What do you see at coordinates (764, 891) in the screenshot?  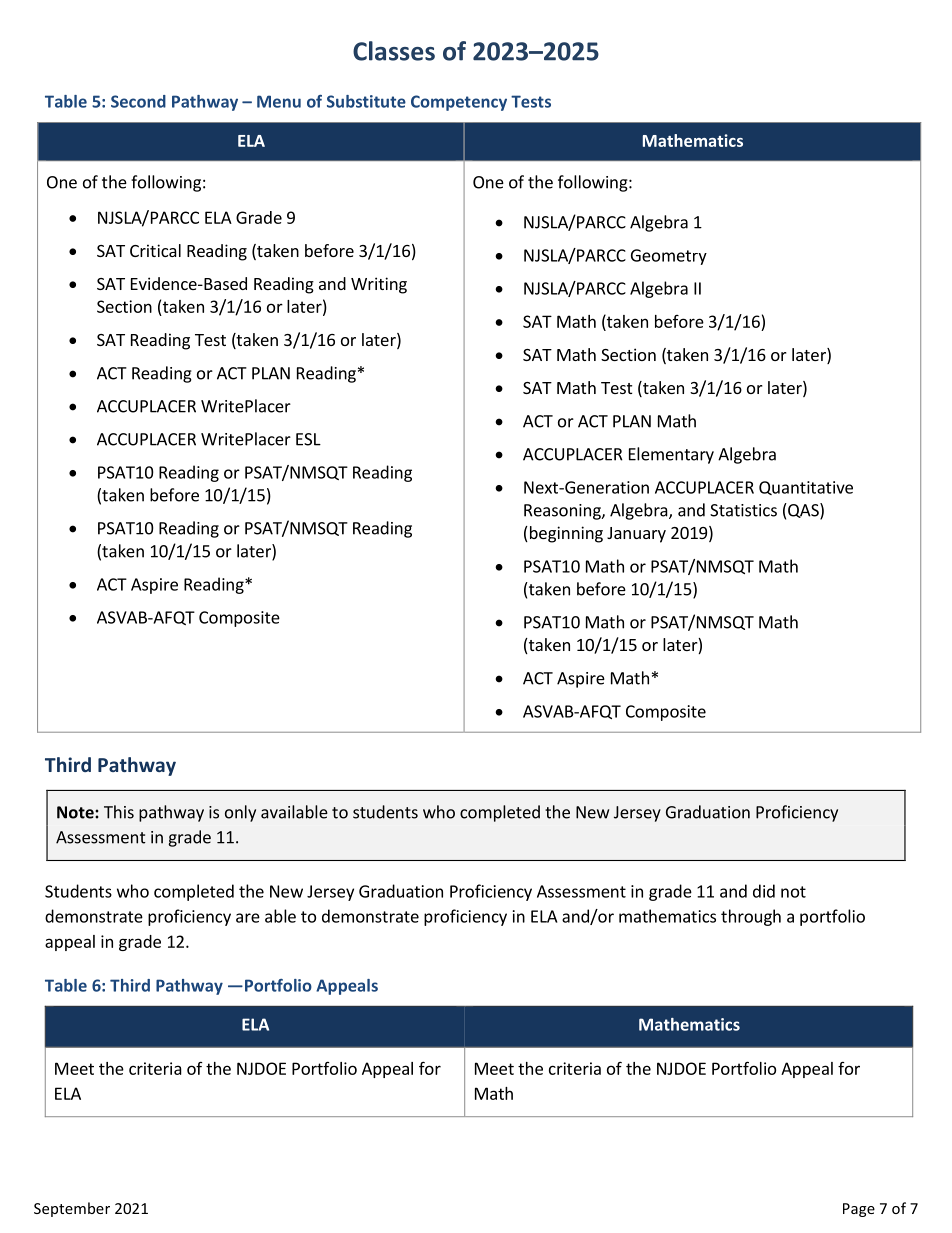 I see `did` at bounding box center [764, 891].
